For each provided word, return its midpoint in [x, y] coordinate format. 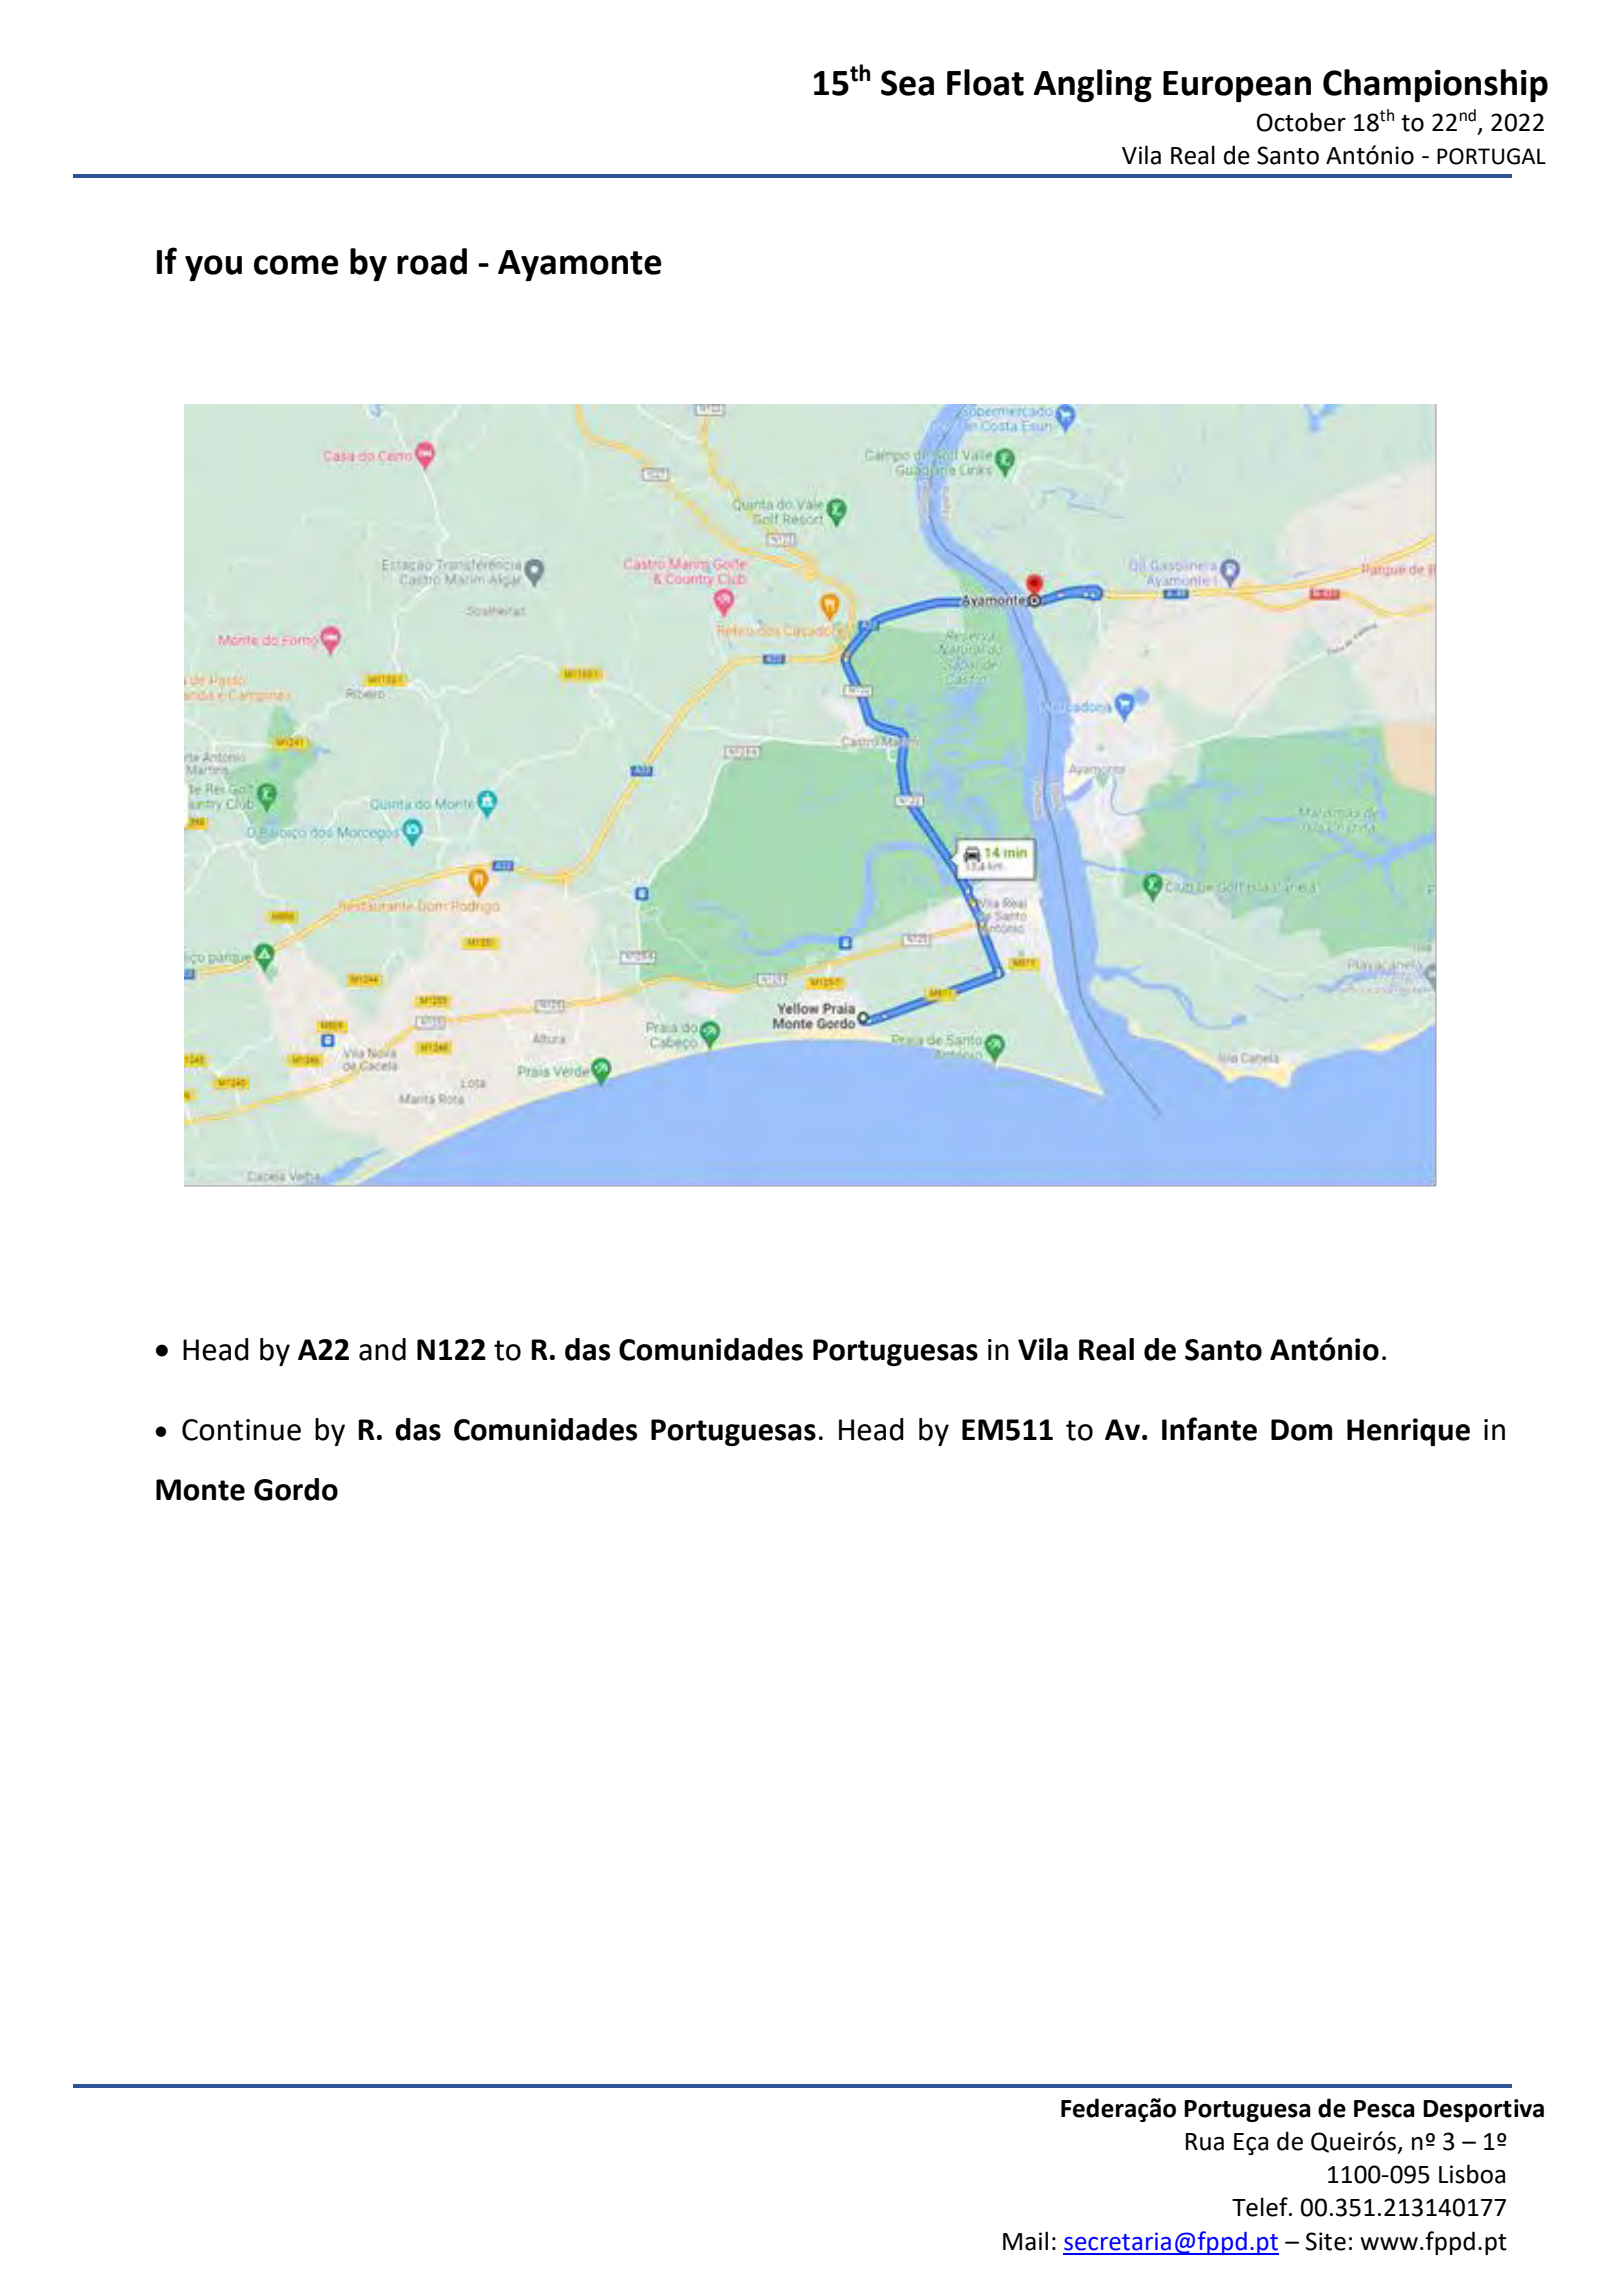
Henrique [1408, 1432]
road [432, 261]
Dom [1301, 1430]
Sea [907, 83]
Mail [1025, 2241]
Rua [1205, 2142]
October [1301, 122]
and [382, 1349]
